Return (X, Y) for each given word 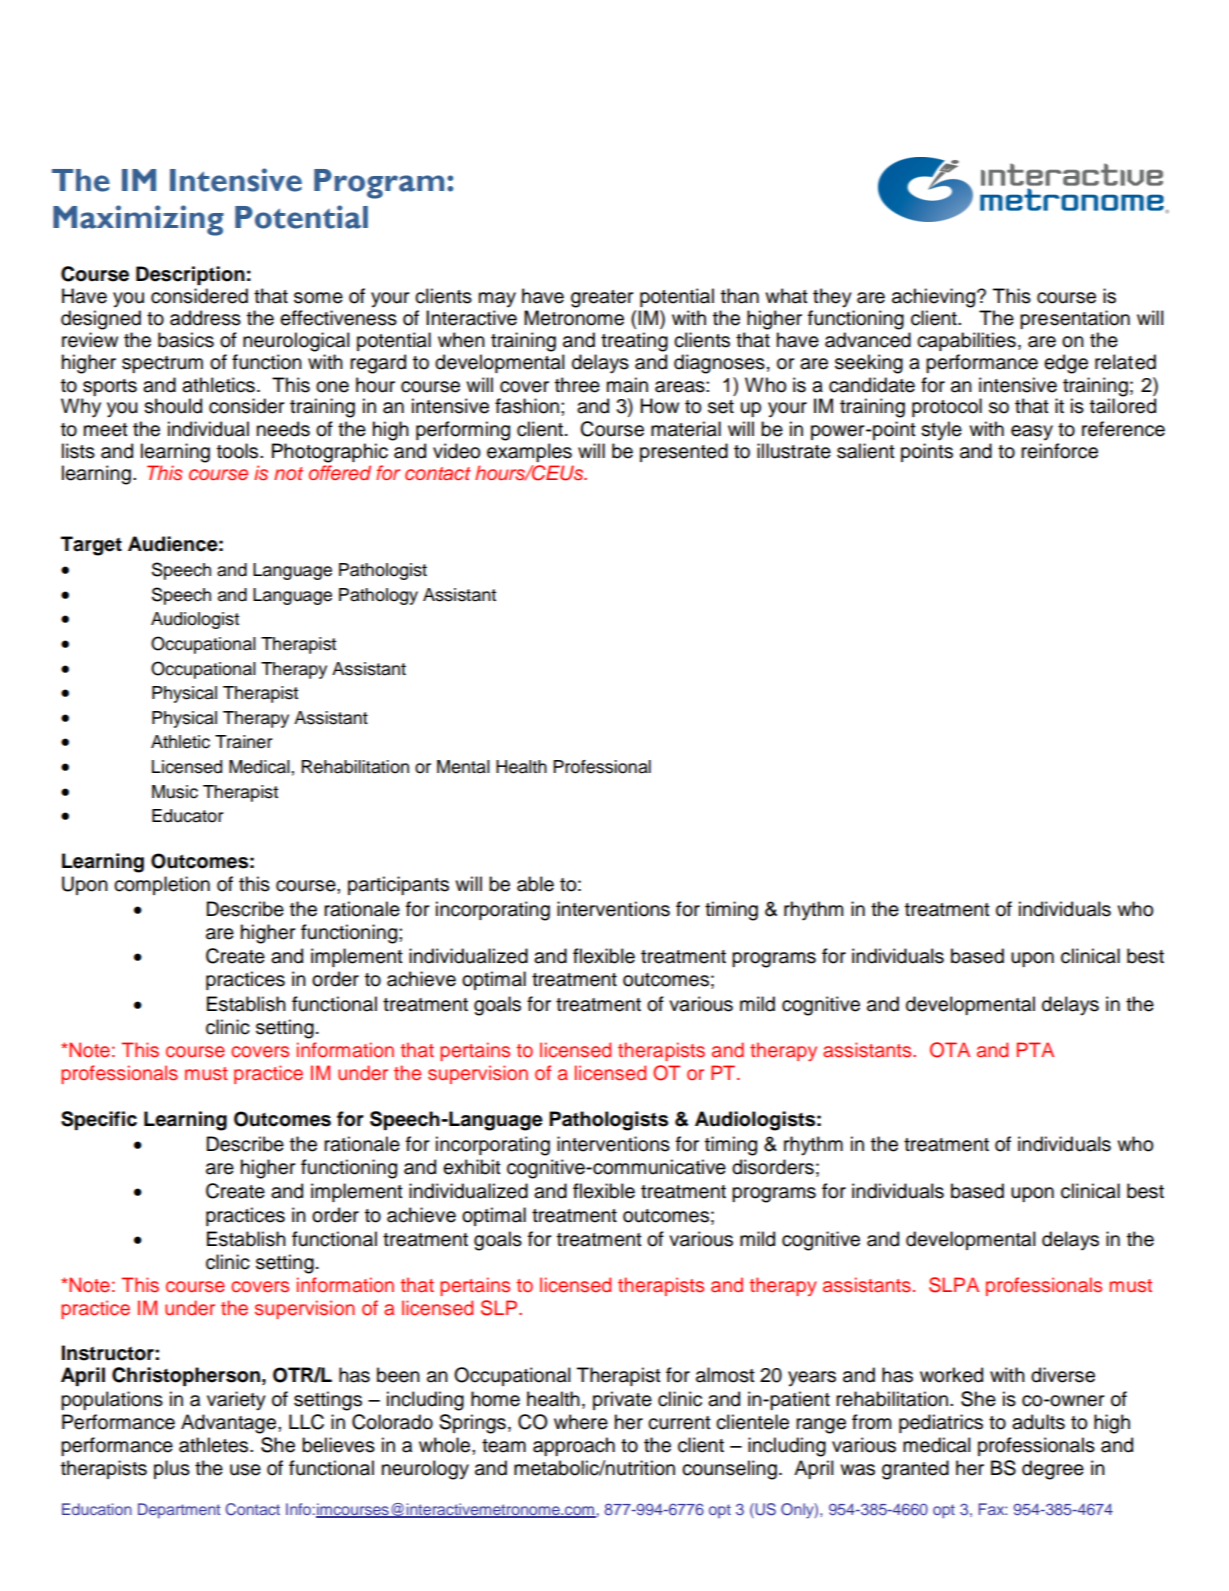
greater (602, 299)
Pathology (378, 596)
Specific (99, 1120)
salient (866, 451)
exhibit (472, 1167)
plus (172, 1469)
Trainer (243, 742)
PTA (1035, 1049)
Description (190, 275)
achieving (933, 298)
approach (574, 1446)
